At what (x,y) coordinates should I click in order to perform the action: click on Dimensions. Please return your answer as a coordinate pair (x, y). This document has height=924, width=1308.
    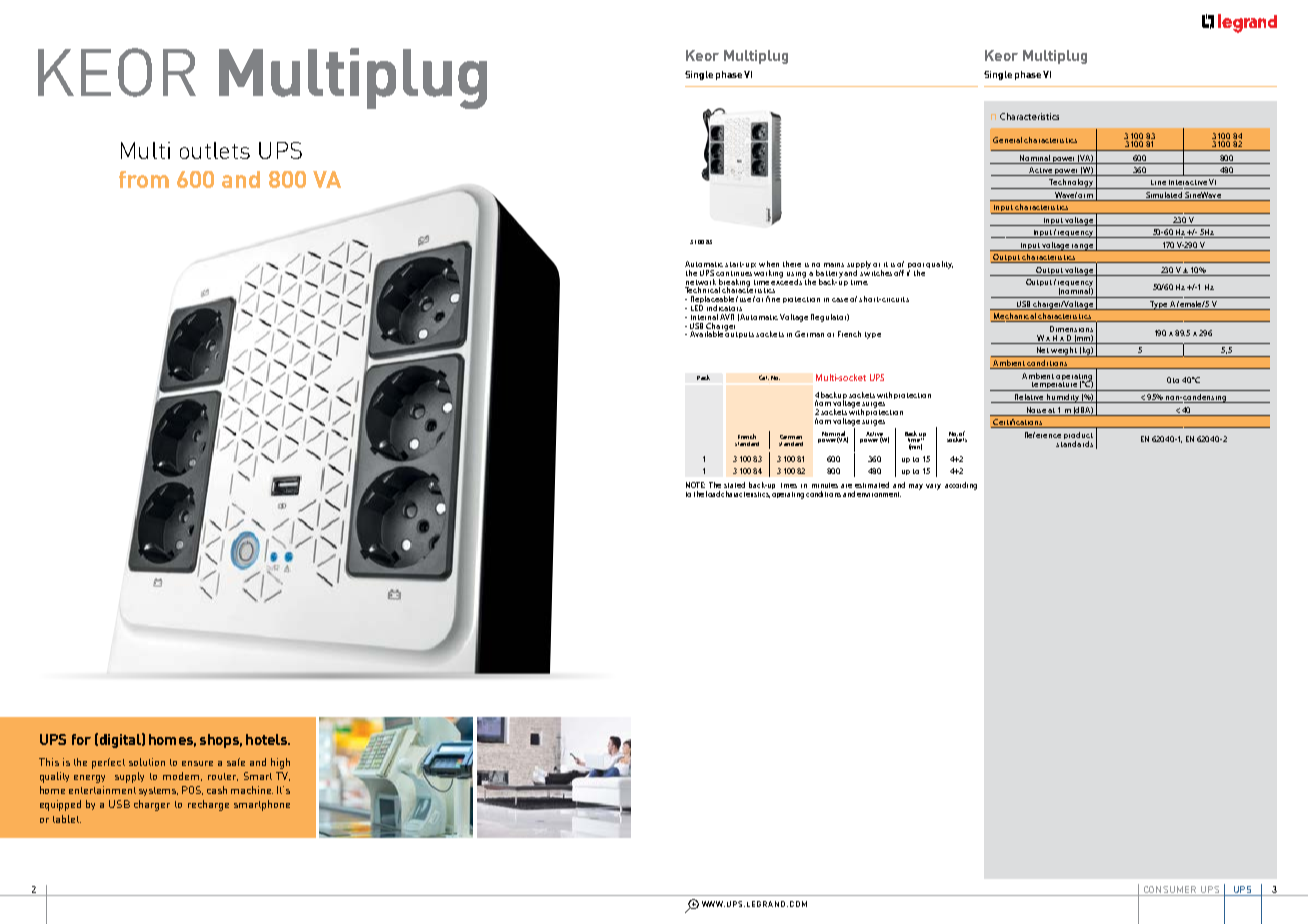
    Looking at the image, I should click on (1071, 329).
